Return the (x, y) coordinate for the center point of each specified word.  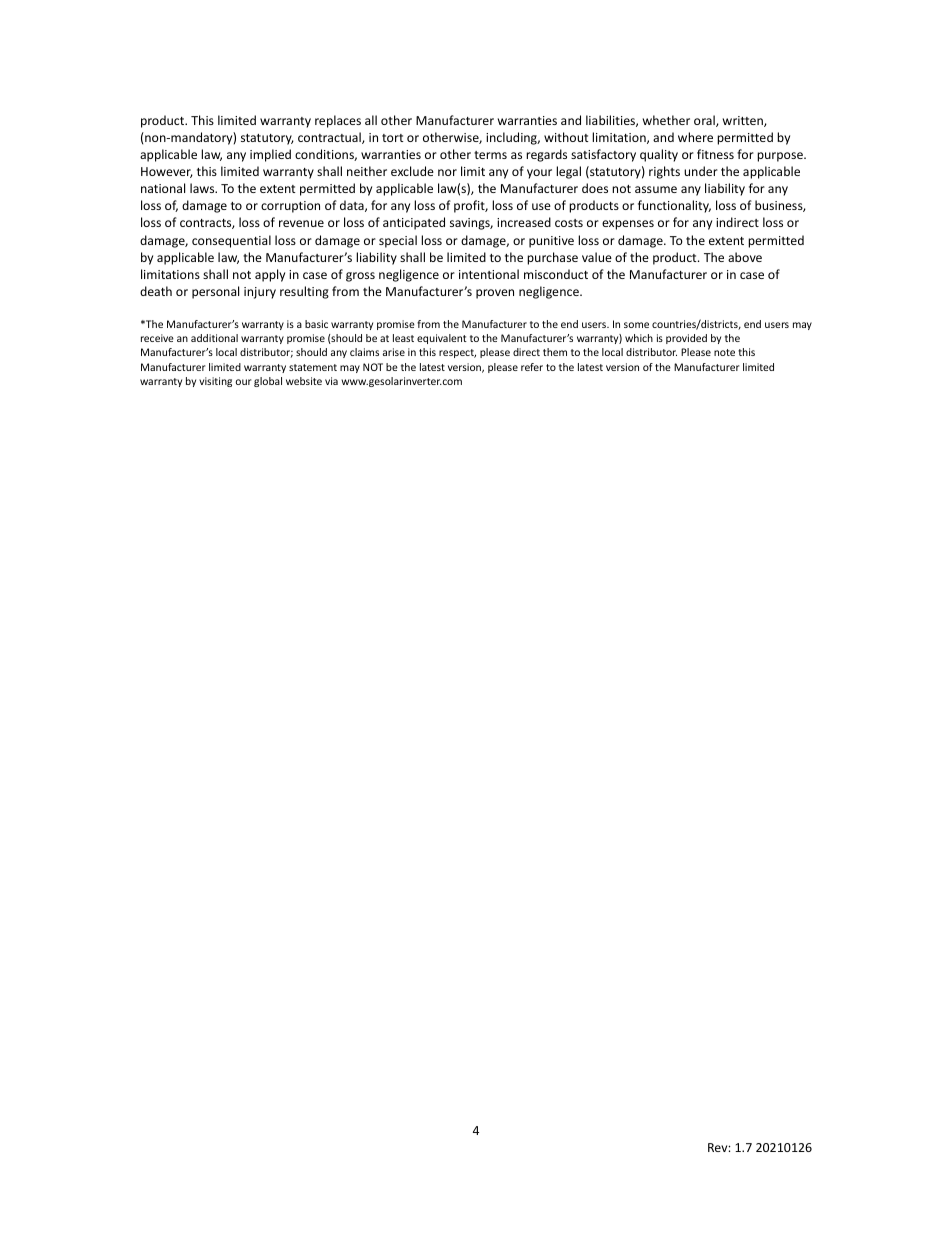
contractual (330, 138)
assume (656, 189)
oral (705, 121)
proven (495, 294)
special (398, 241)
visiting (215, 382)
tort (393, 138)
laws (203, 188)
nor (447, 172)
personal (215, 292)
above (745, 257)
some (636, 325)
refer (532, 367)
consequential (231, 241)
